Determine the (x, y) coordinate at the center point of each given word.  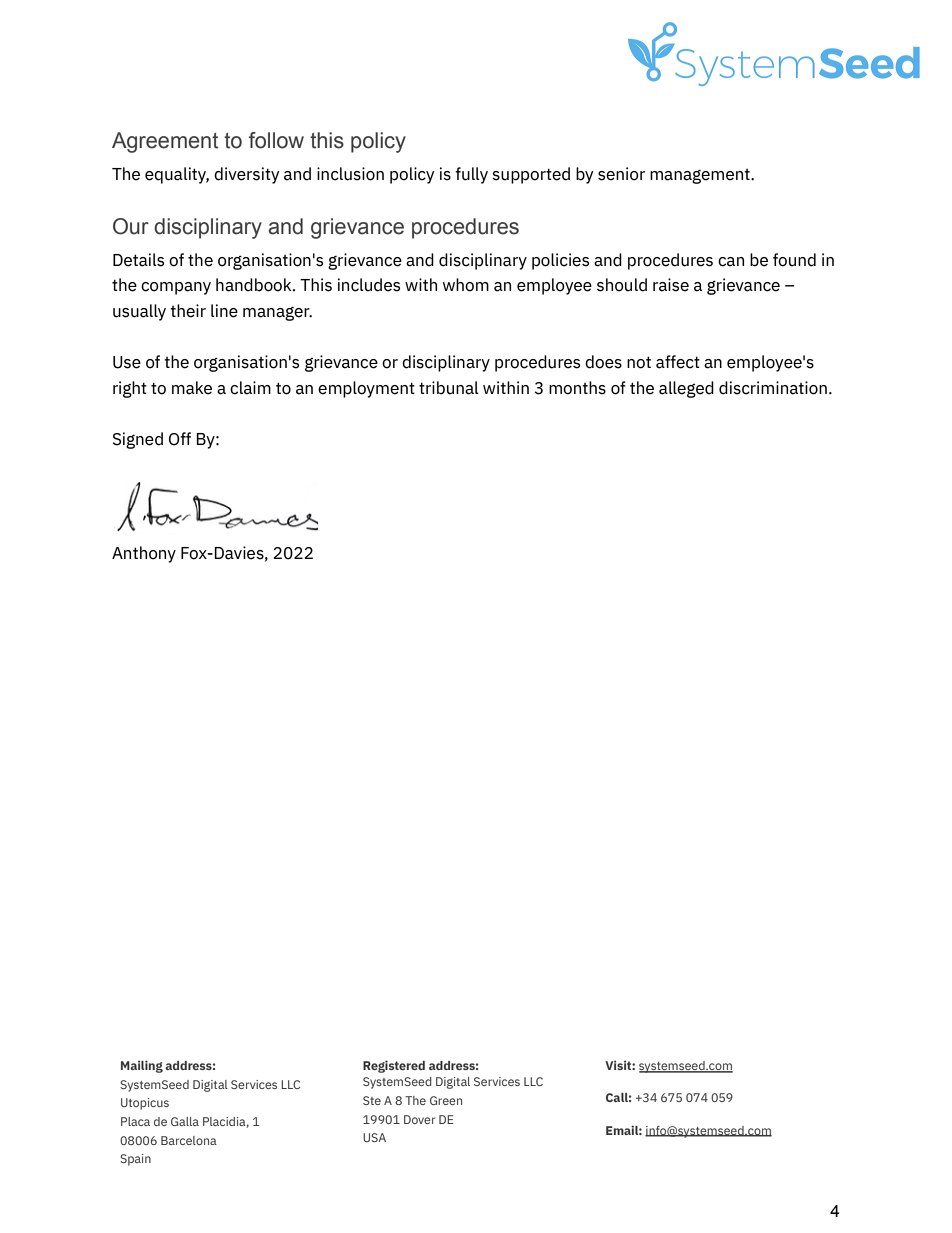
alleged (686, 389)
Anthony (144, 554)
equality (177, 175)
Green (446, 1100)
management (701, 176)
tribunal (449, 388)
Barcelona (189, 1140)
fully (471, 175)
